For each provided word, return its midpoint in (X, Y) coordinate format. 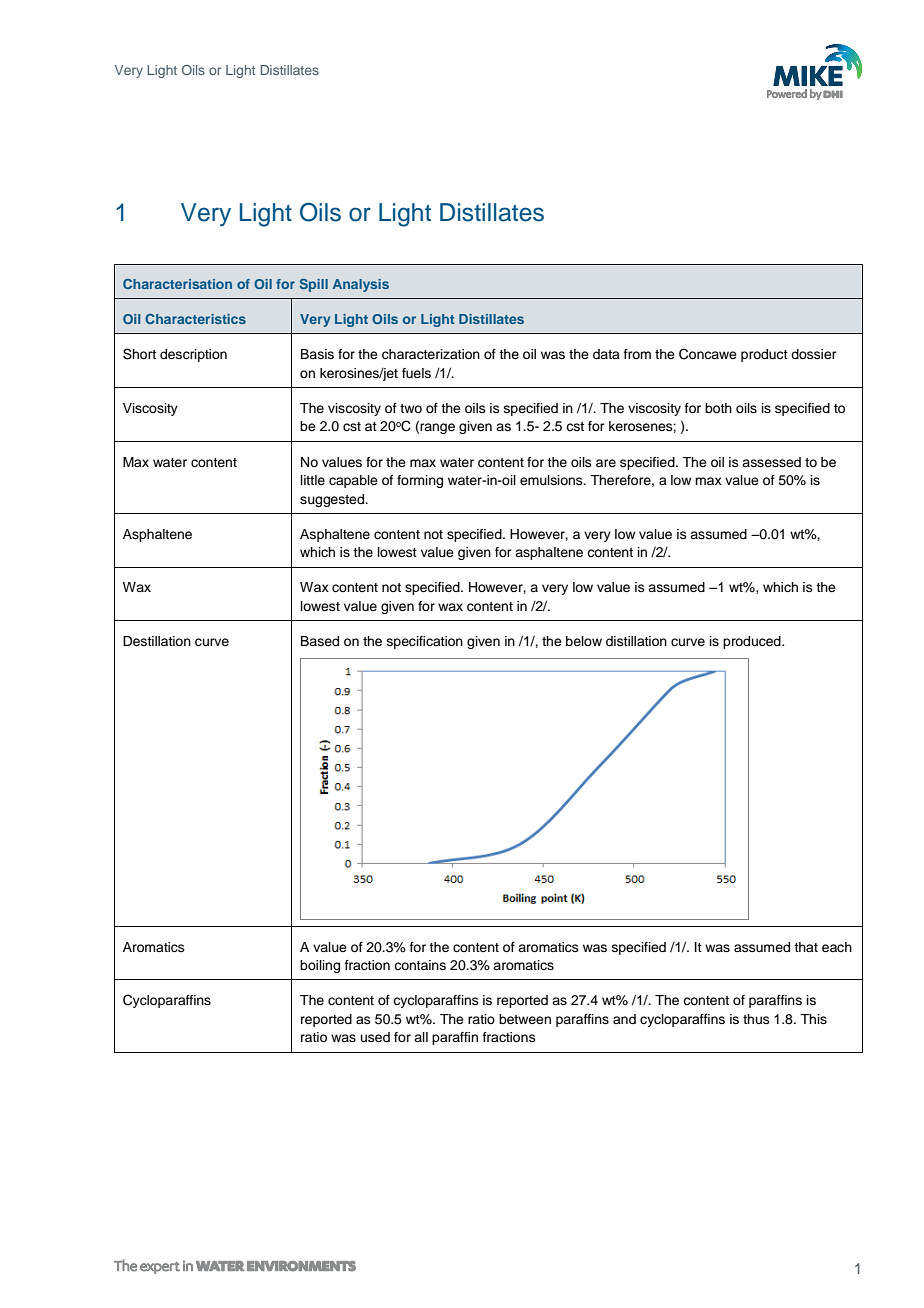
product (764, 355)
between (525, 1019)
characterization (431, 354)
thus (756, 1019)
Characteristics (195, 319)
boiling (320, 966)
